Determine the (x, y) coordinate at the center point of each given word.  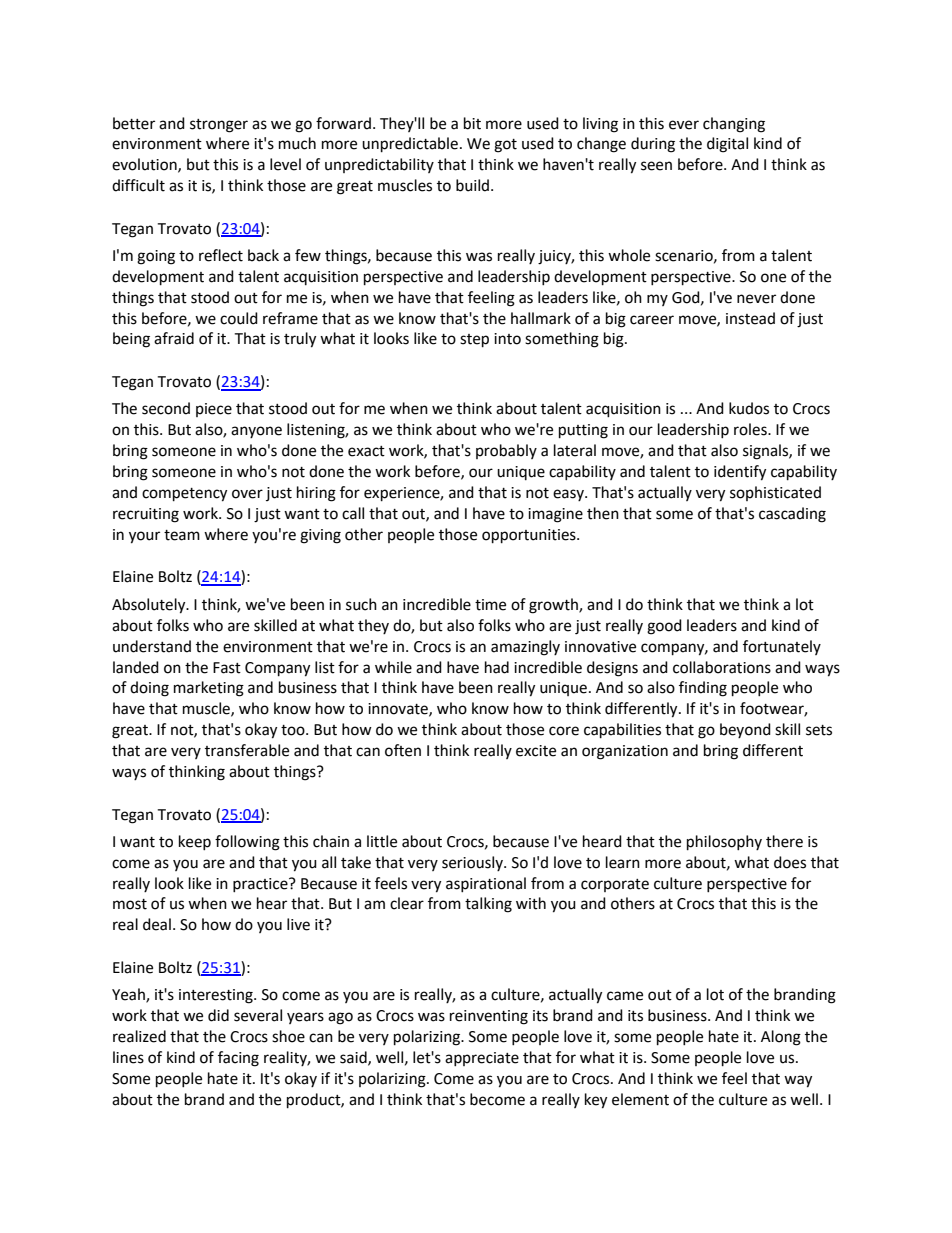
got (505, 146)
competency (184, 495)
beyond (745, 730)
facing (238, 1059)
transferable (247, 750)
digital (727, 145)
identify (740, 473)
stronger (219, 126)
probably (506, 451)
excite (536, 751)
